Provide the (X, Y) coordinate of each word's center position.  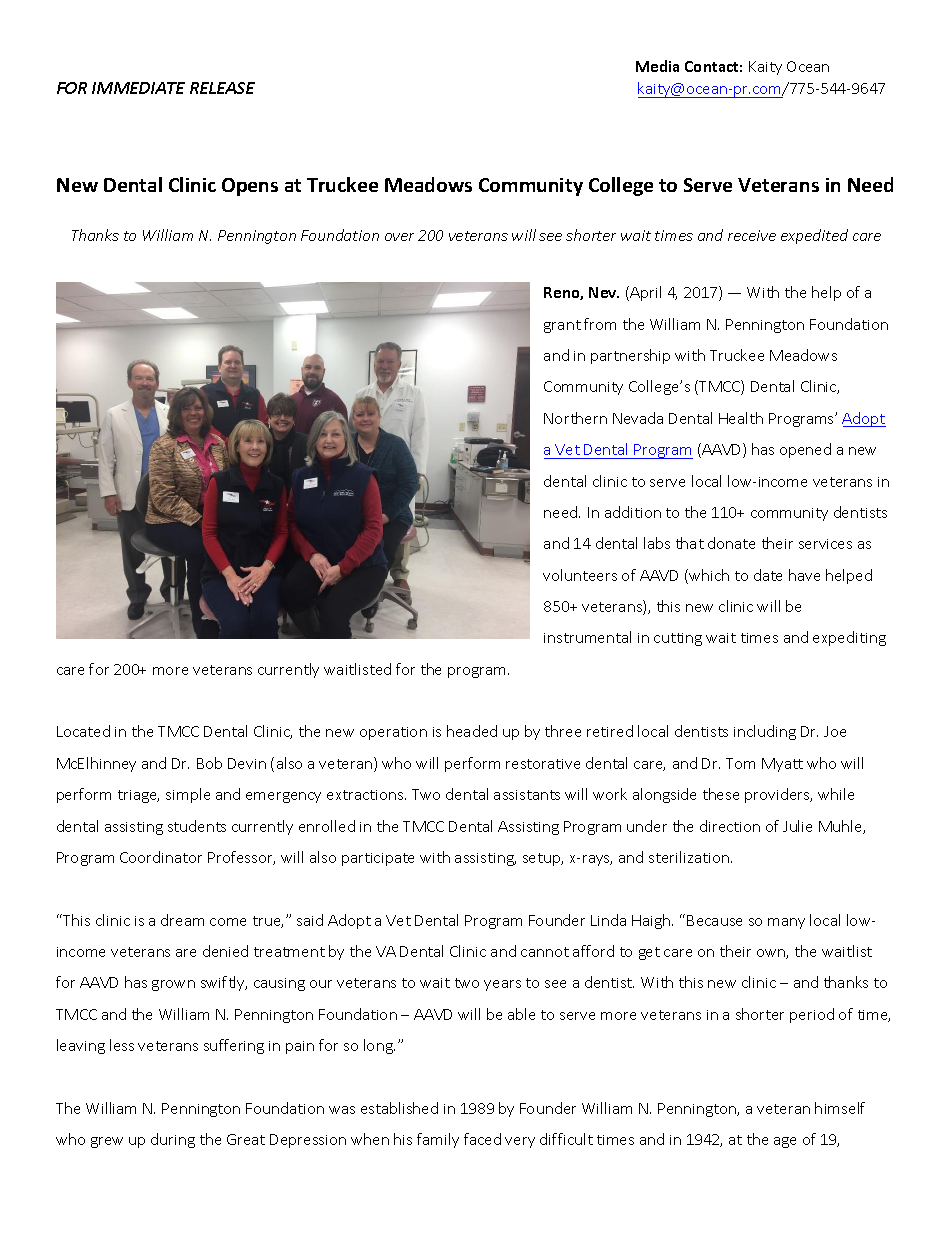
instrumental (587, 637)
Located (83, 731)
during (173, 1140)
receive (752, 235)
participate (378, 859)
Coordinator (161, 857)
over (399, 237)
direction (730, 826)
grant (562, 326)
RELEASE (222, 88)
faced (482, 1139)
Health (741, 418)
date (768, 575)
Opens (250, 187)
